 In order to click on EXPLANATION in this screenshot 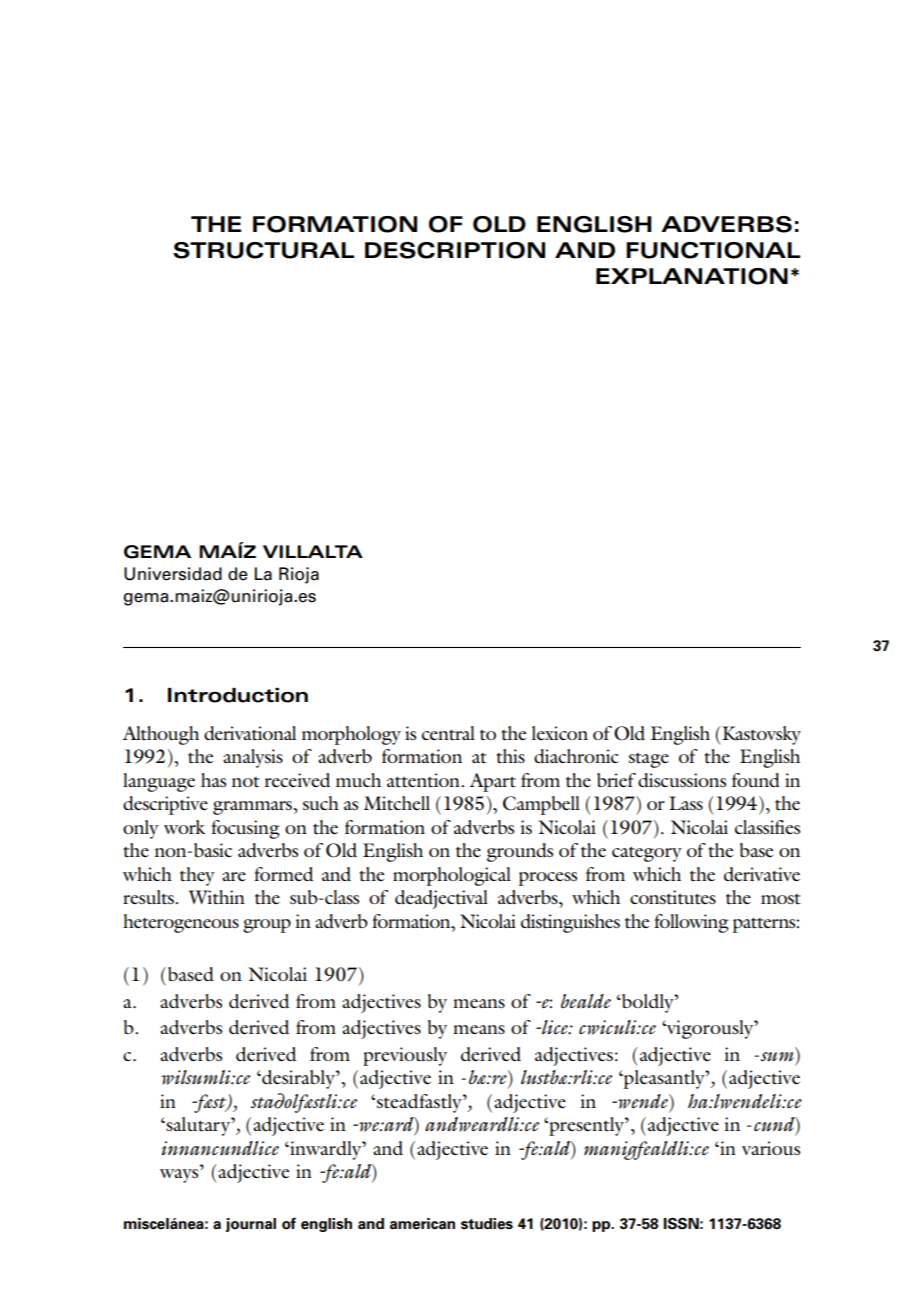, I will do `click(692, 276)`.
